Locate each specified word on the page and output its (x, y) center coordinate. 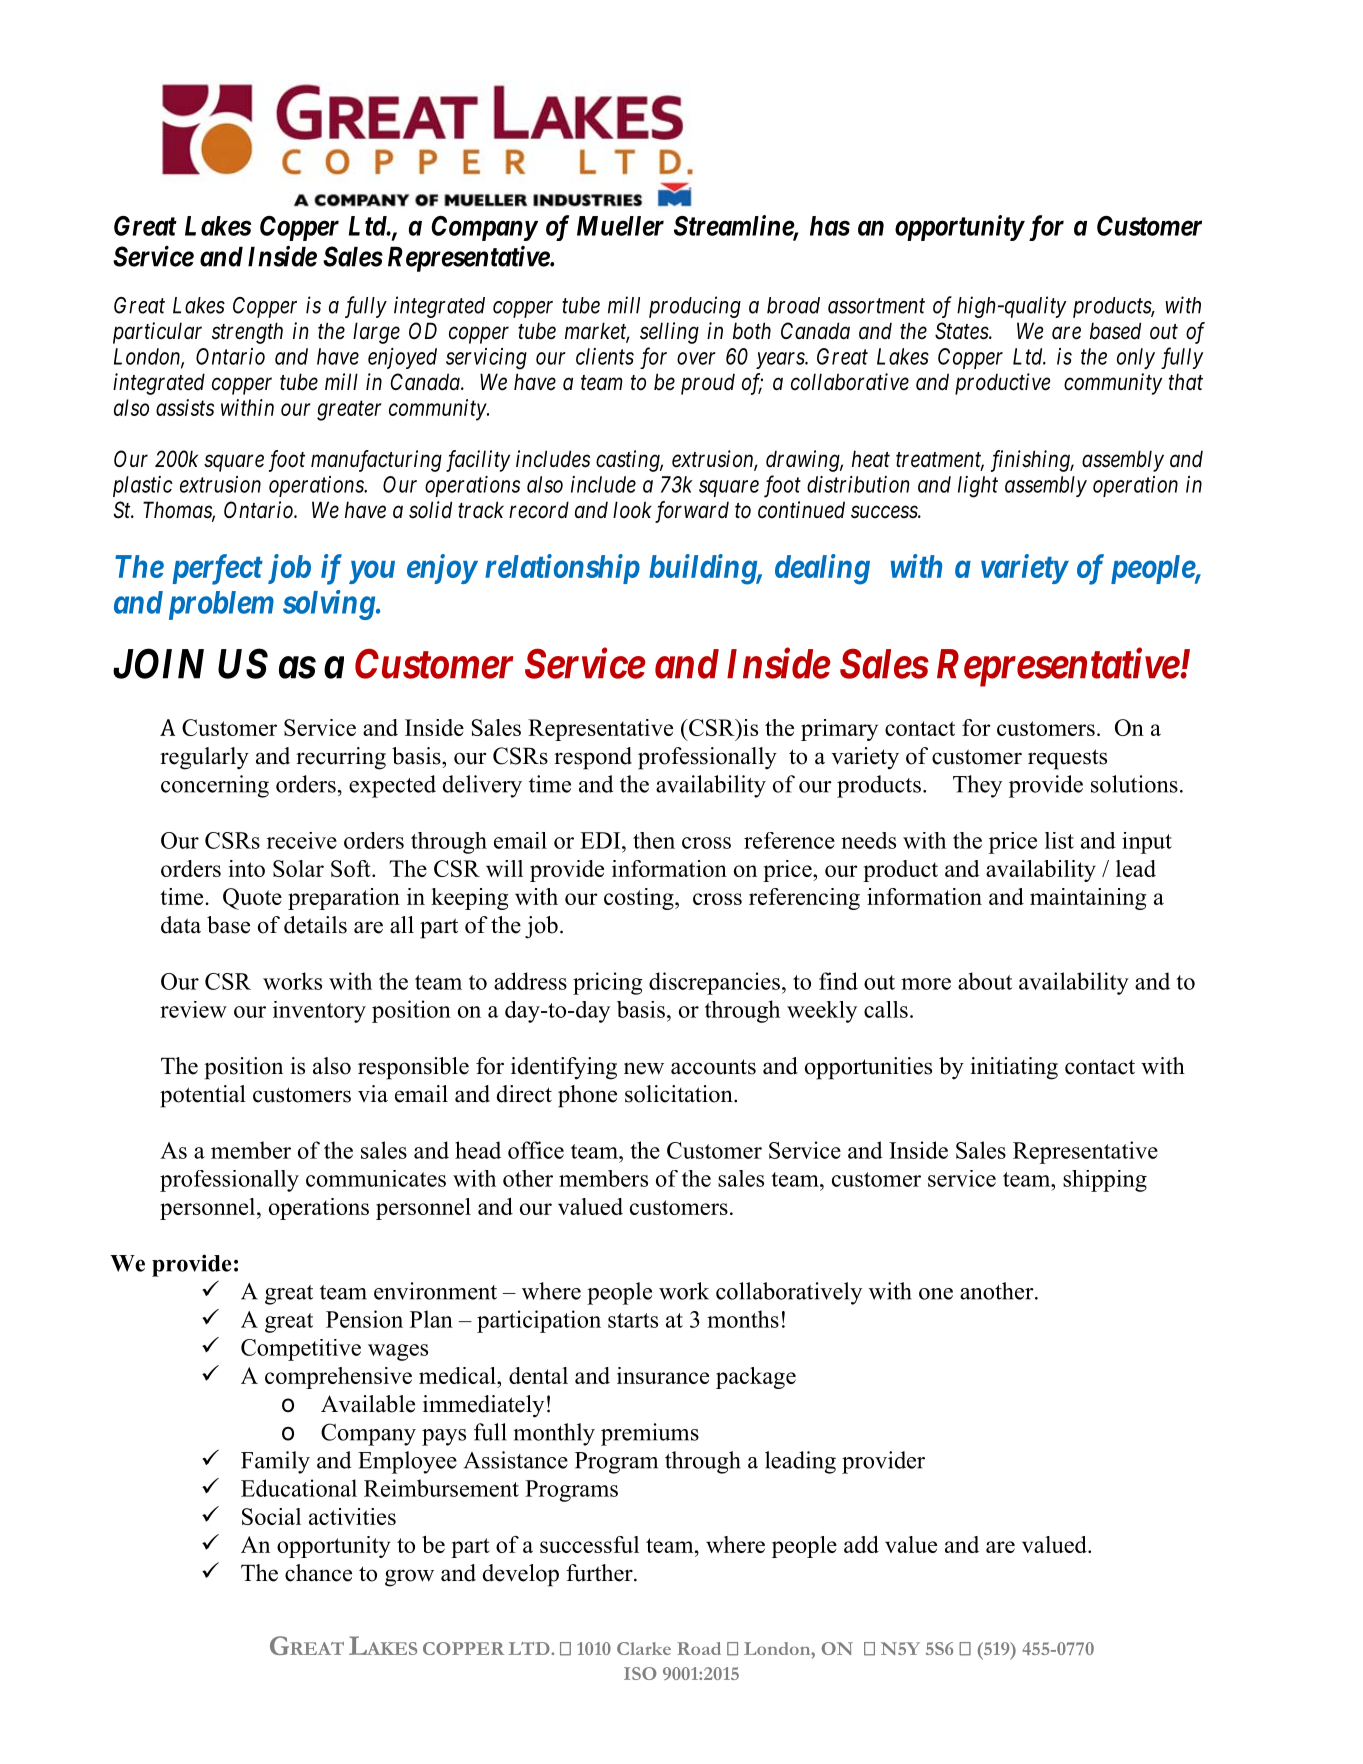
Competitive (301, 1350)
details (315, 925)
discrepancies (714, 983)
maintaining (1088, 899)
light (978, 487)
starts (633, 1320)
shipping (1105, 1181)
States (962, 331)
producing (695, 307)
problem (221, 605)
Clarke (644, 1648)
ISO (640, 1673)
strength (247, 333)
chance (318, 1573)
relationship (562, 569)
